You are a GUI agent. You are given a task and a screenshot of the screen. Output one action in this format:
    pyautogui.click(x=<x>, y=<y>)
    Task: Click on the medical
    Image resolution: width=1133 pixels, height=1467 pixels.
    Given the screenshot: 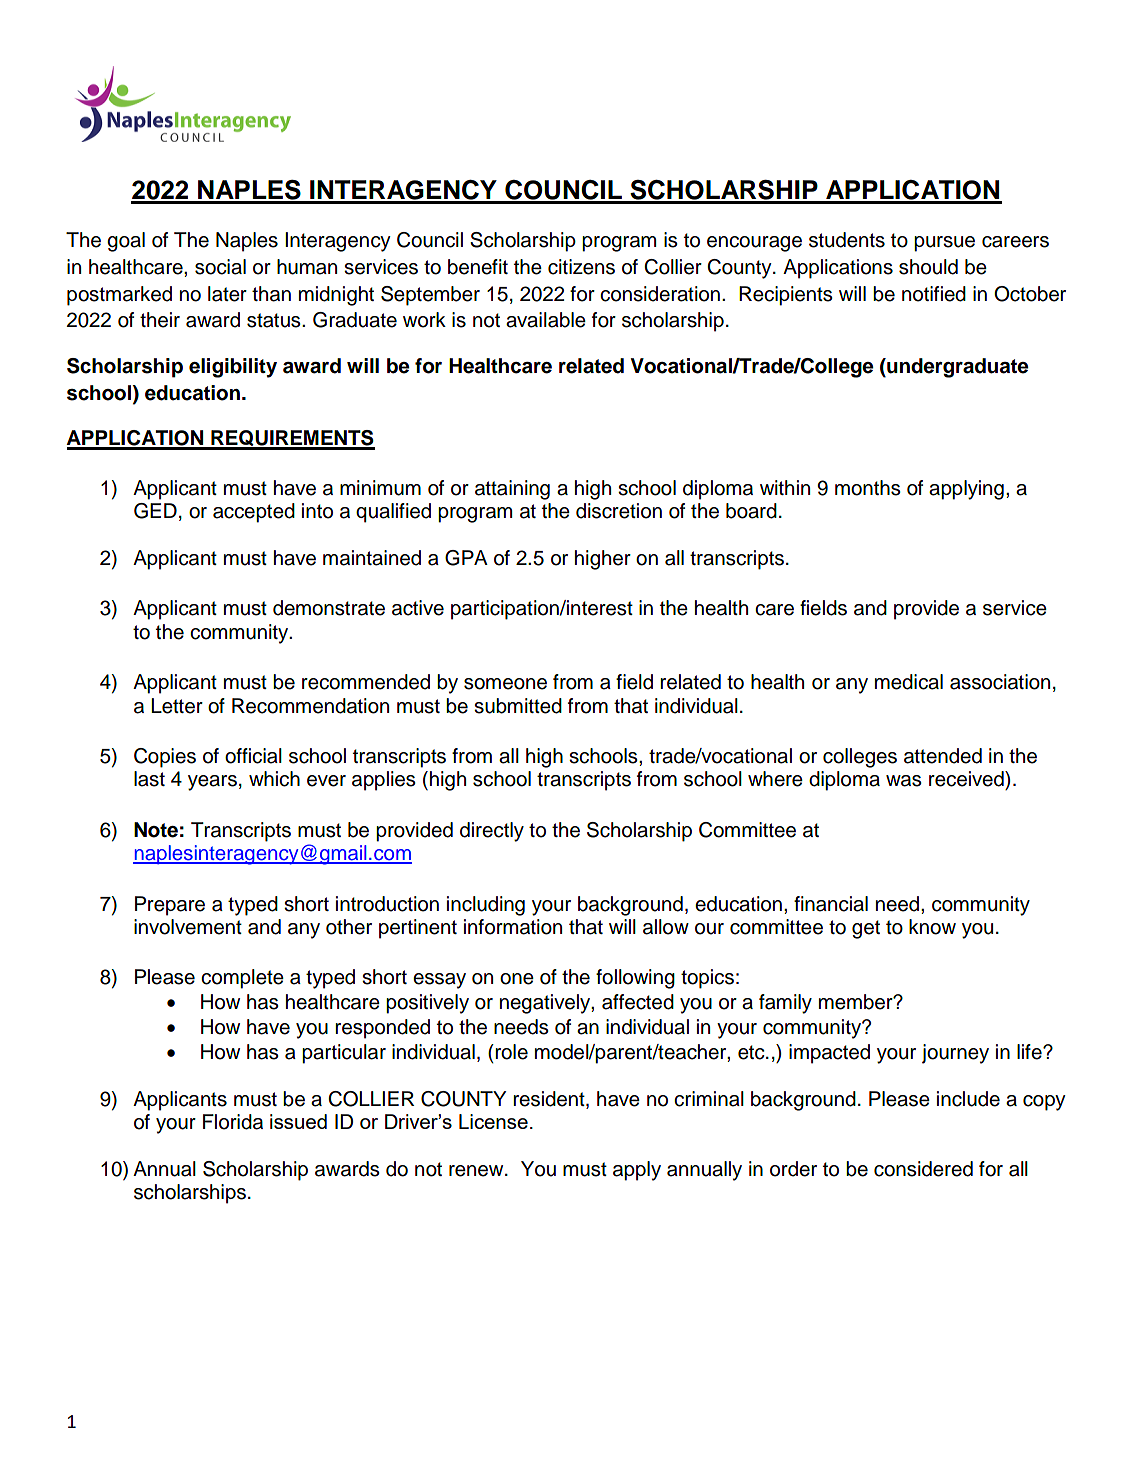 What is the action you would take?
    pyautogui.click(x=909, y=682)
